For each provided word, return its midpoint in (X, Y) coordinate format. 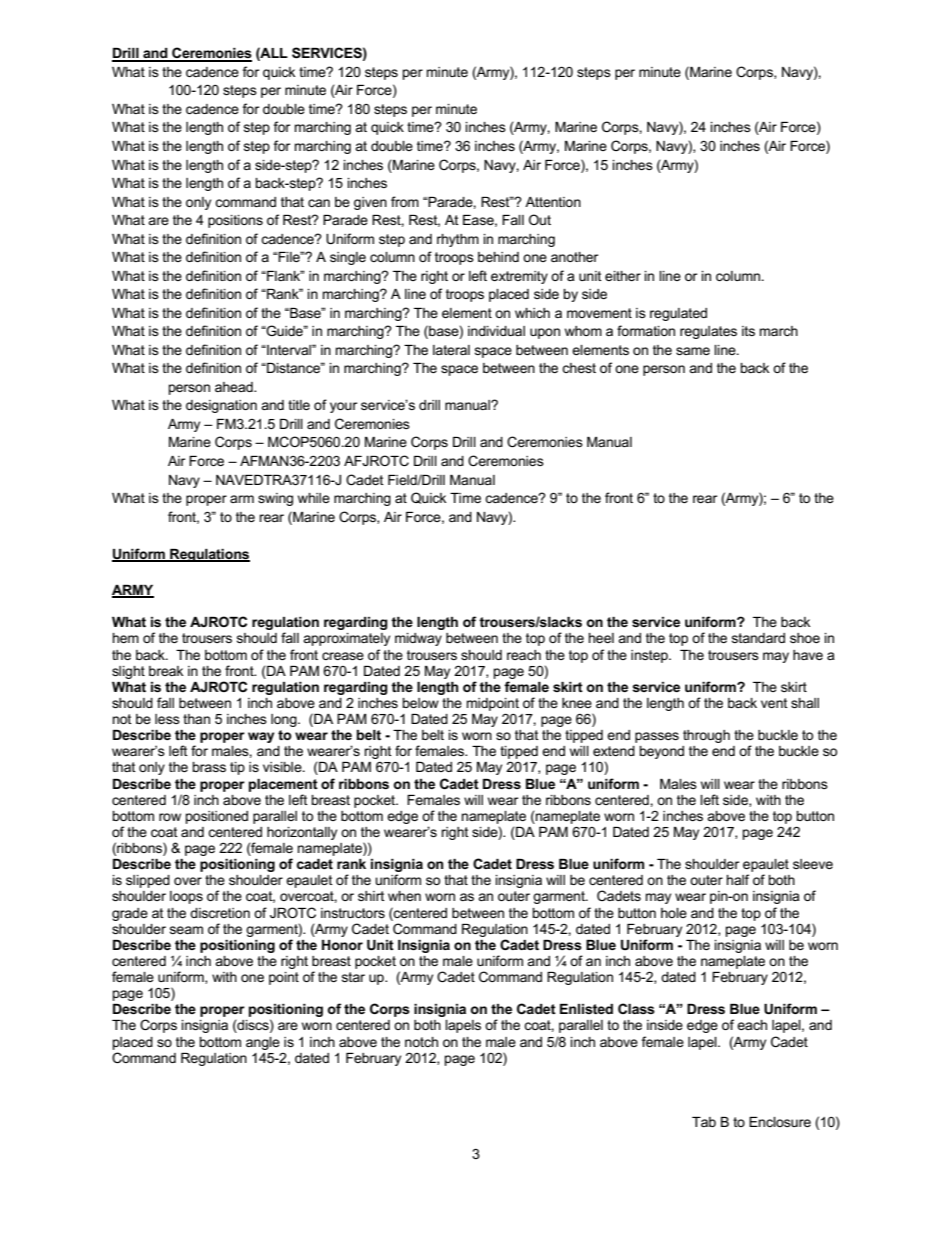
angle (263, 1043)
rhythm (458, 240)
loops (186, 897)
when (404, 896)
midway (418, 639)
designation (221, 406)
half (738, 879)
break (166, 671)
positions (235, 221)
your (343, 407)
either (623, 276)
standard (758, 638)
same (693, 351)
